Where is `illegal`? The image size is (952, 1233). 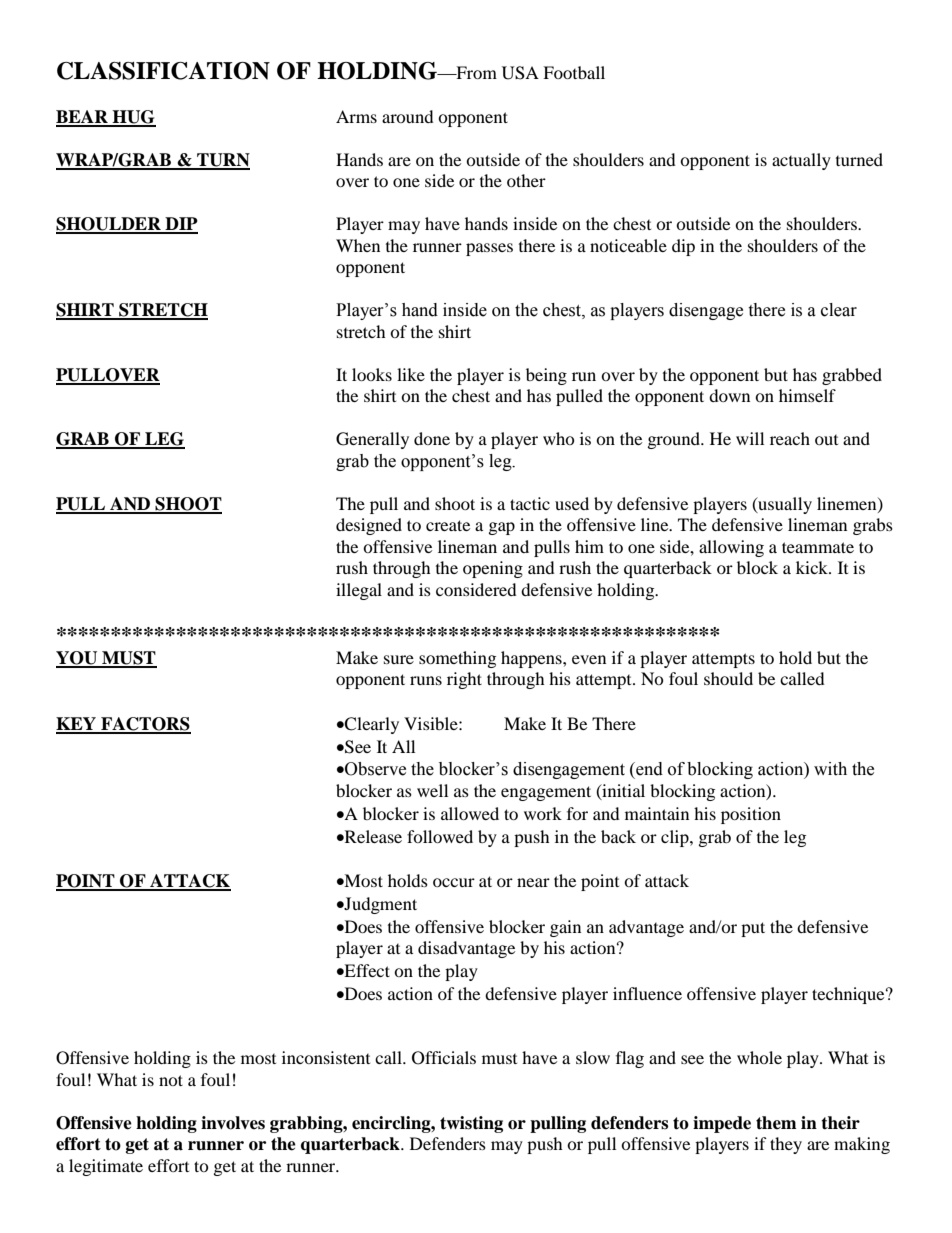 illegal is located at coordinates (359, 591).
